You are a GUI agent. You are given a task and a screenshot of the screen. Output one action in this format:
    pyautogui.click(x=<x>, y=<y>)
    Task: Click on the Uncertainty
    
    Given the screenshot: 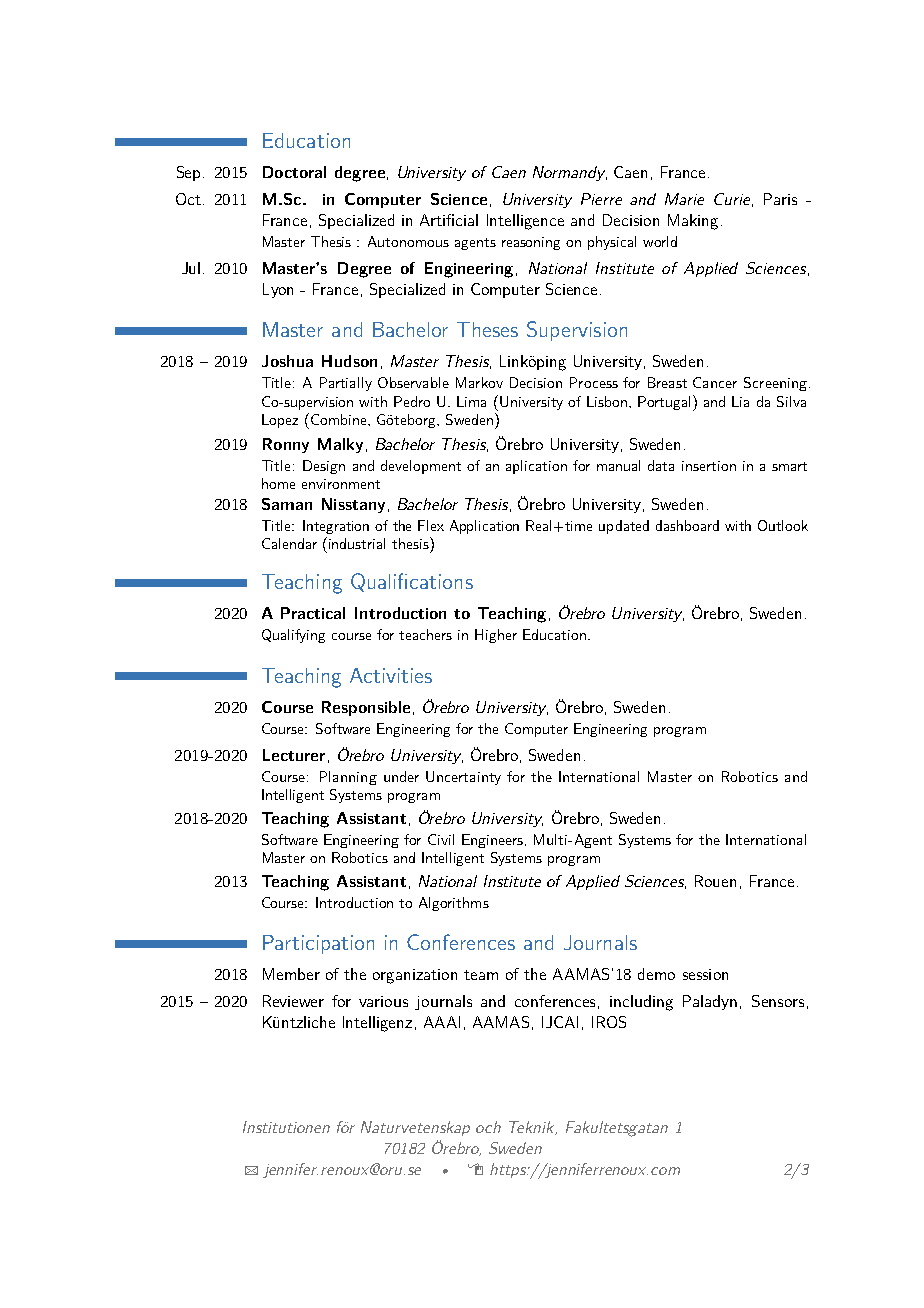 What is the action you would take?
    pyautogui.click(x=463, y=778)
